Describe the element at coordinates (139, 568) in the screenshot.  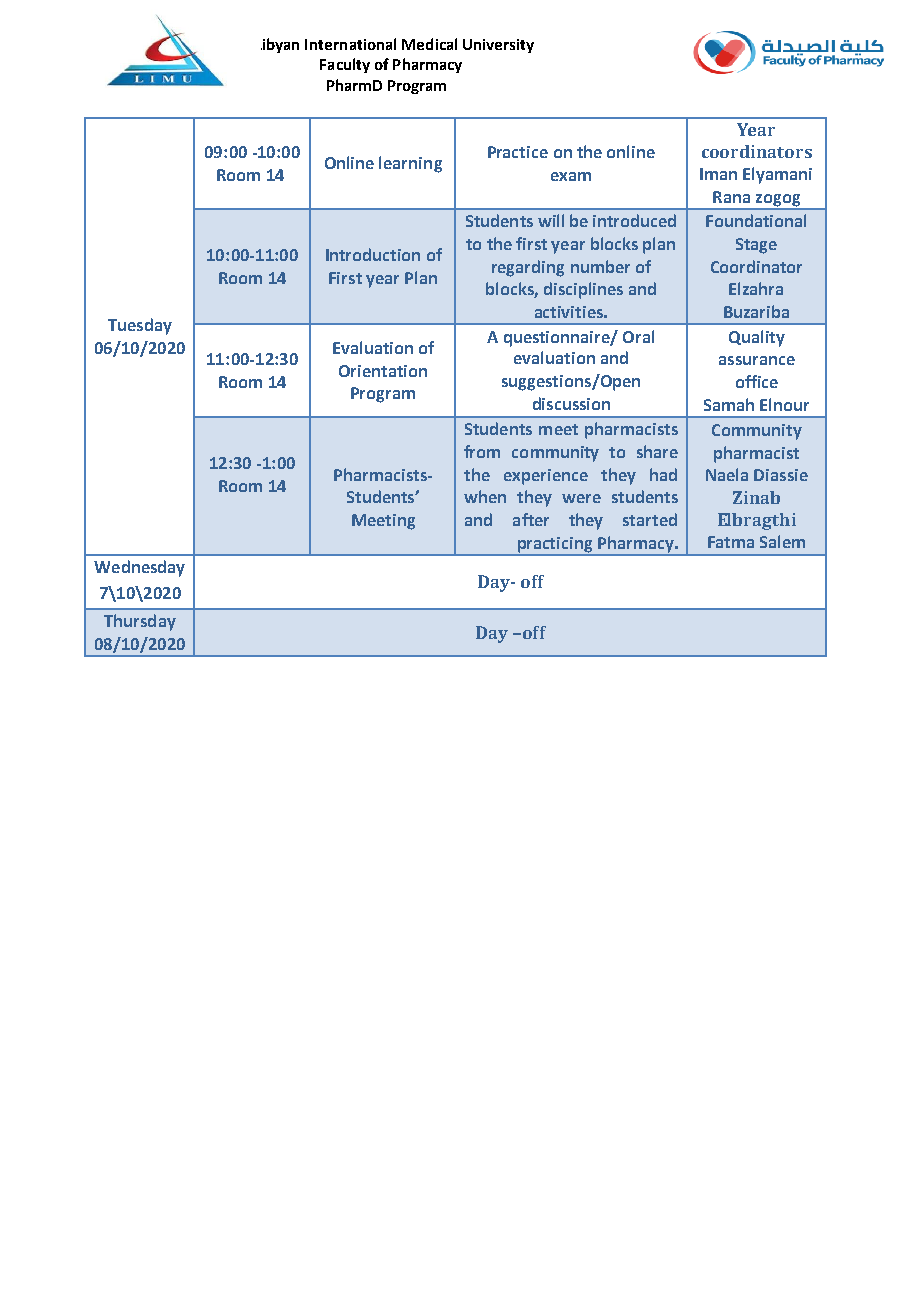
I see `Wednesday` at that location.
